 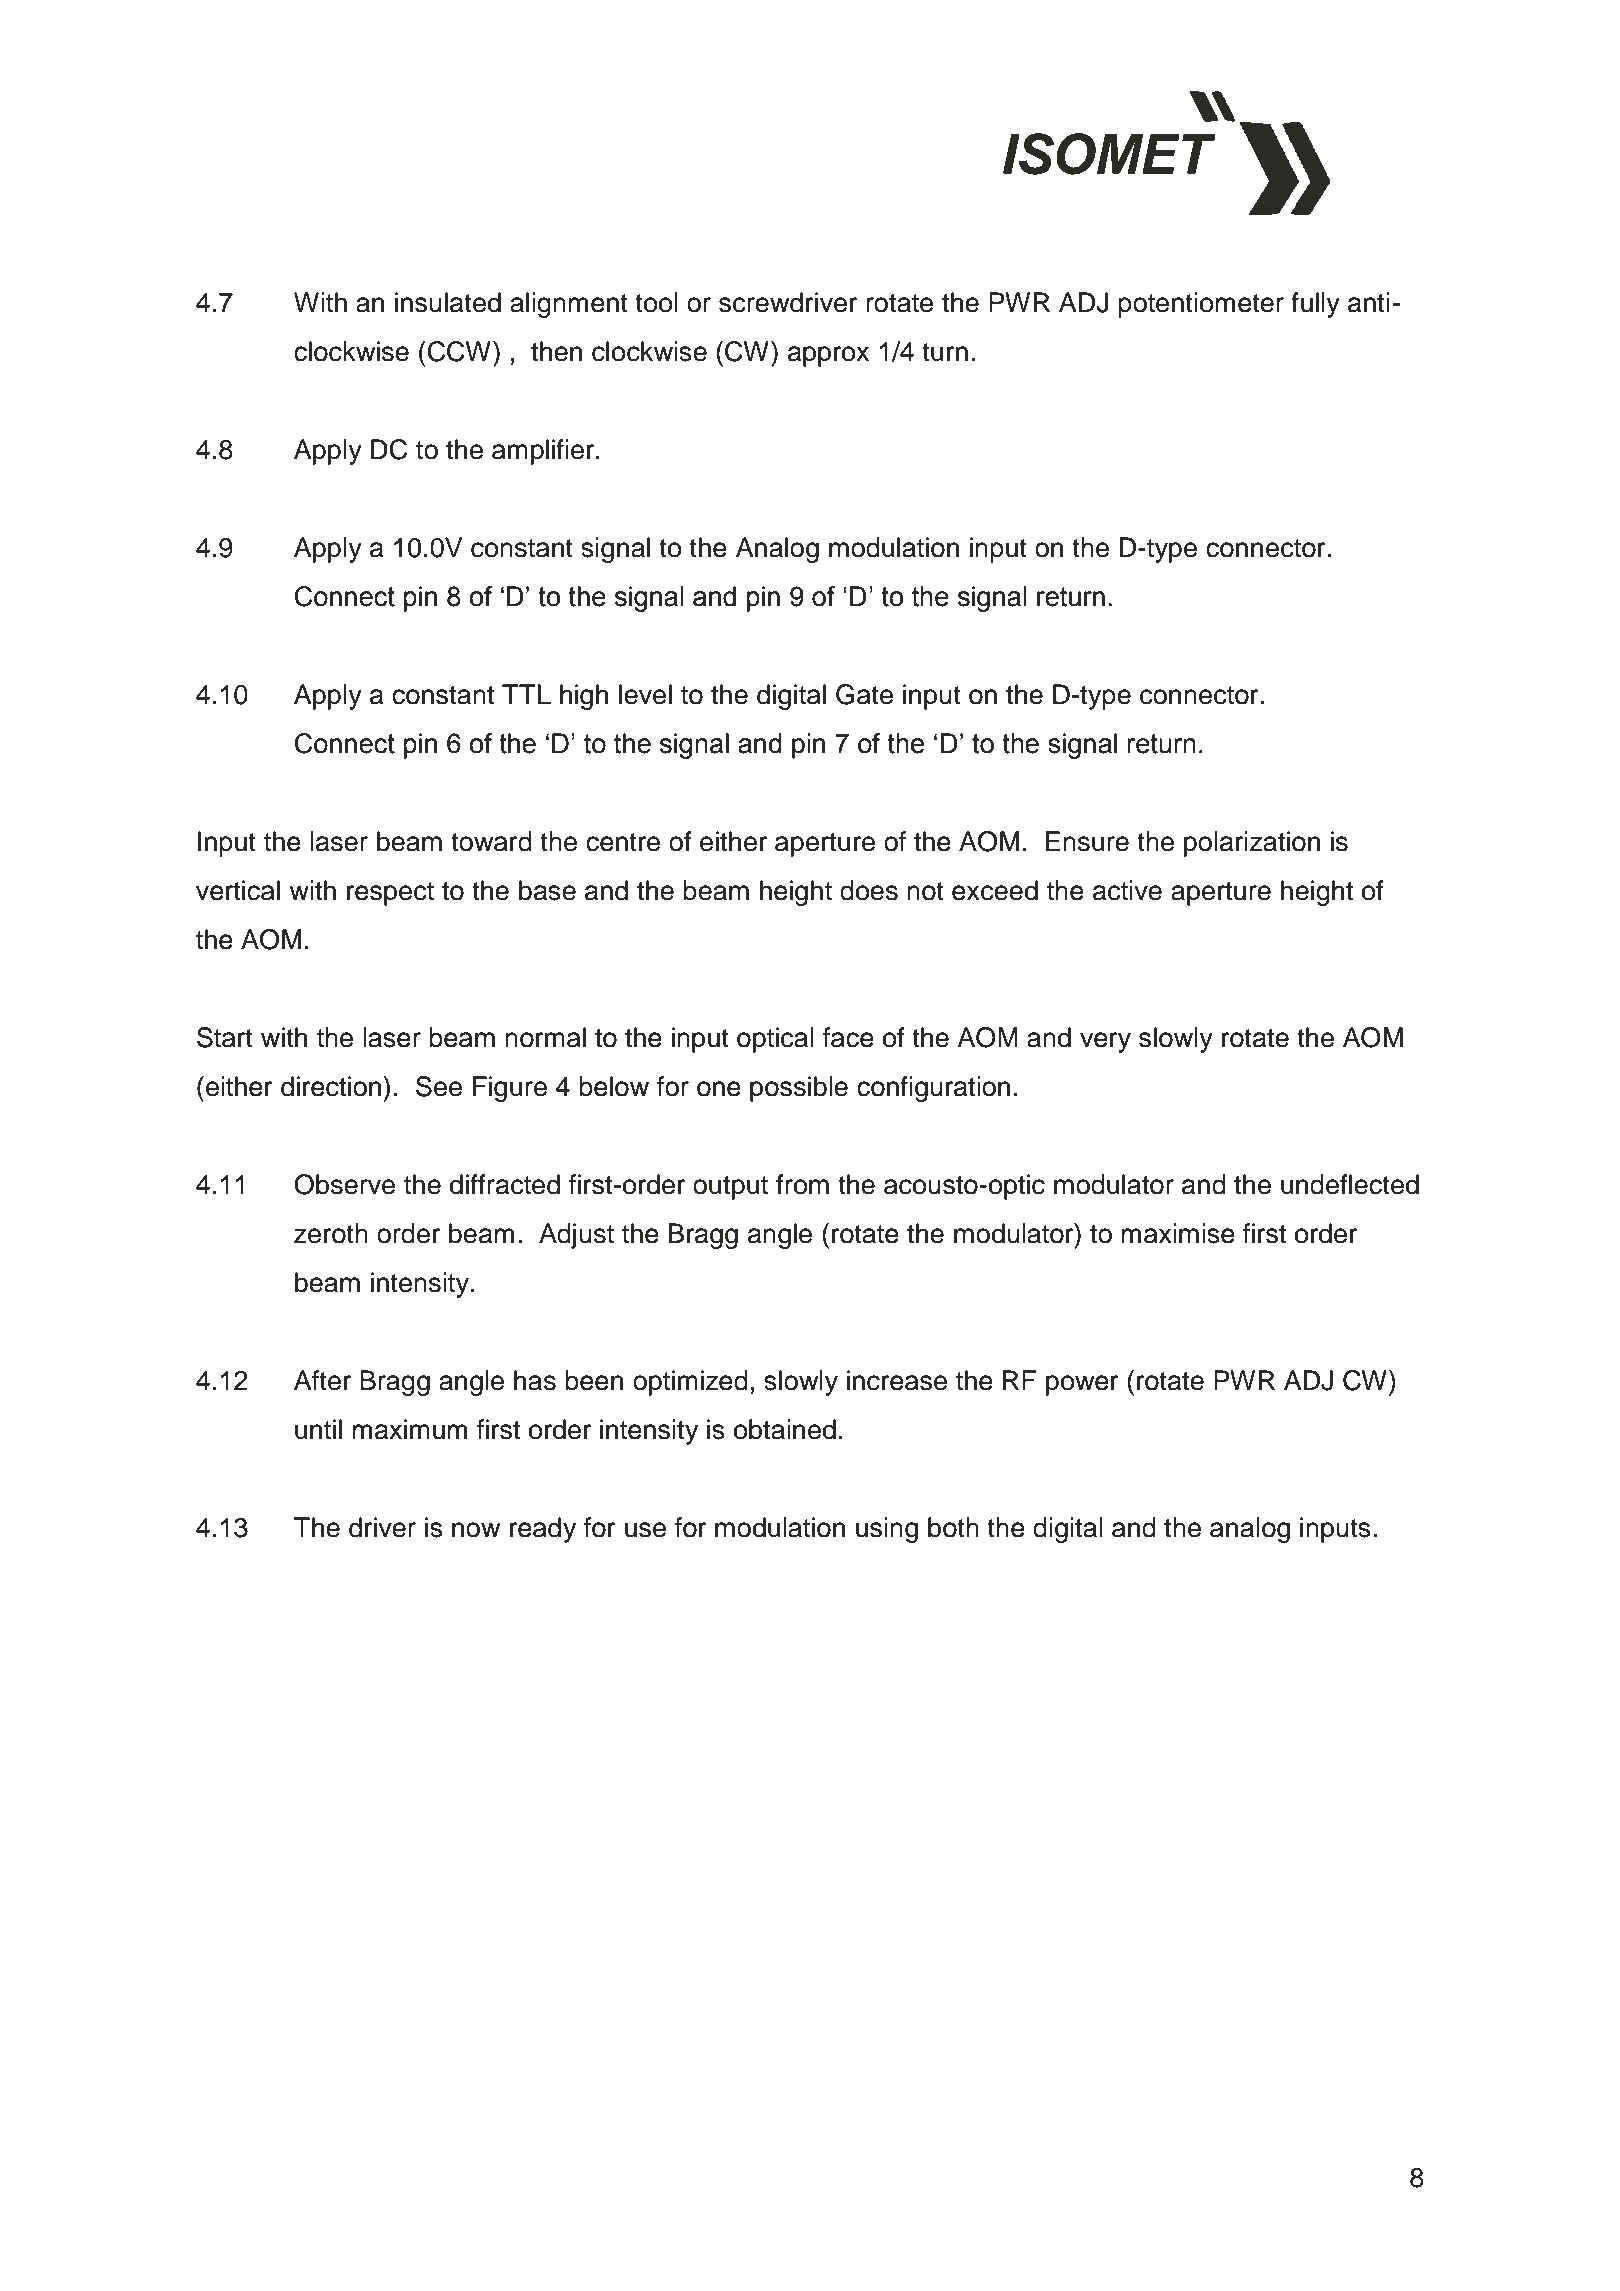 I want to click on approx, so click(x=828, y=356).
